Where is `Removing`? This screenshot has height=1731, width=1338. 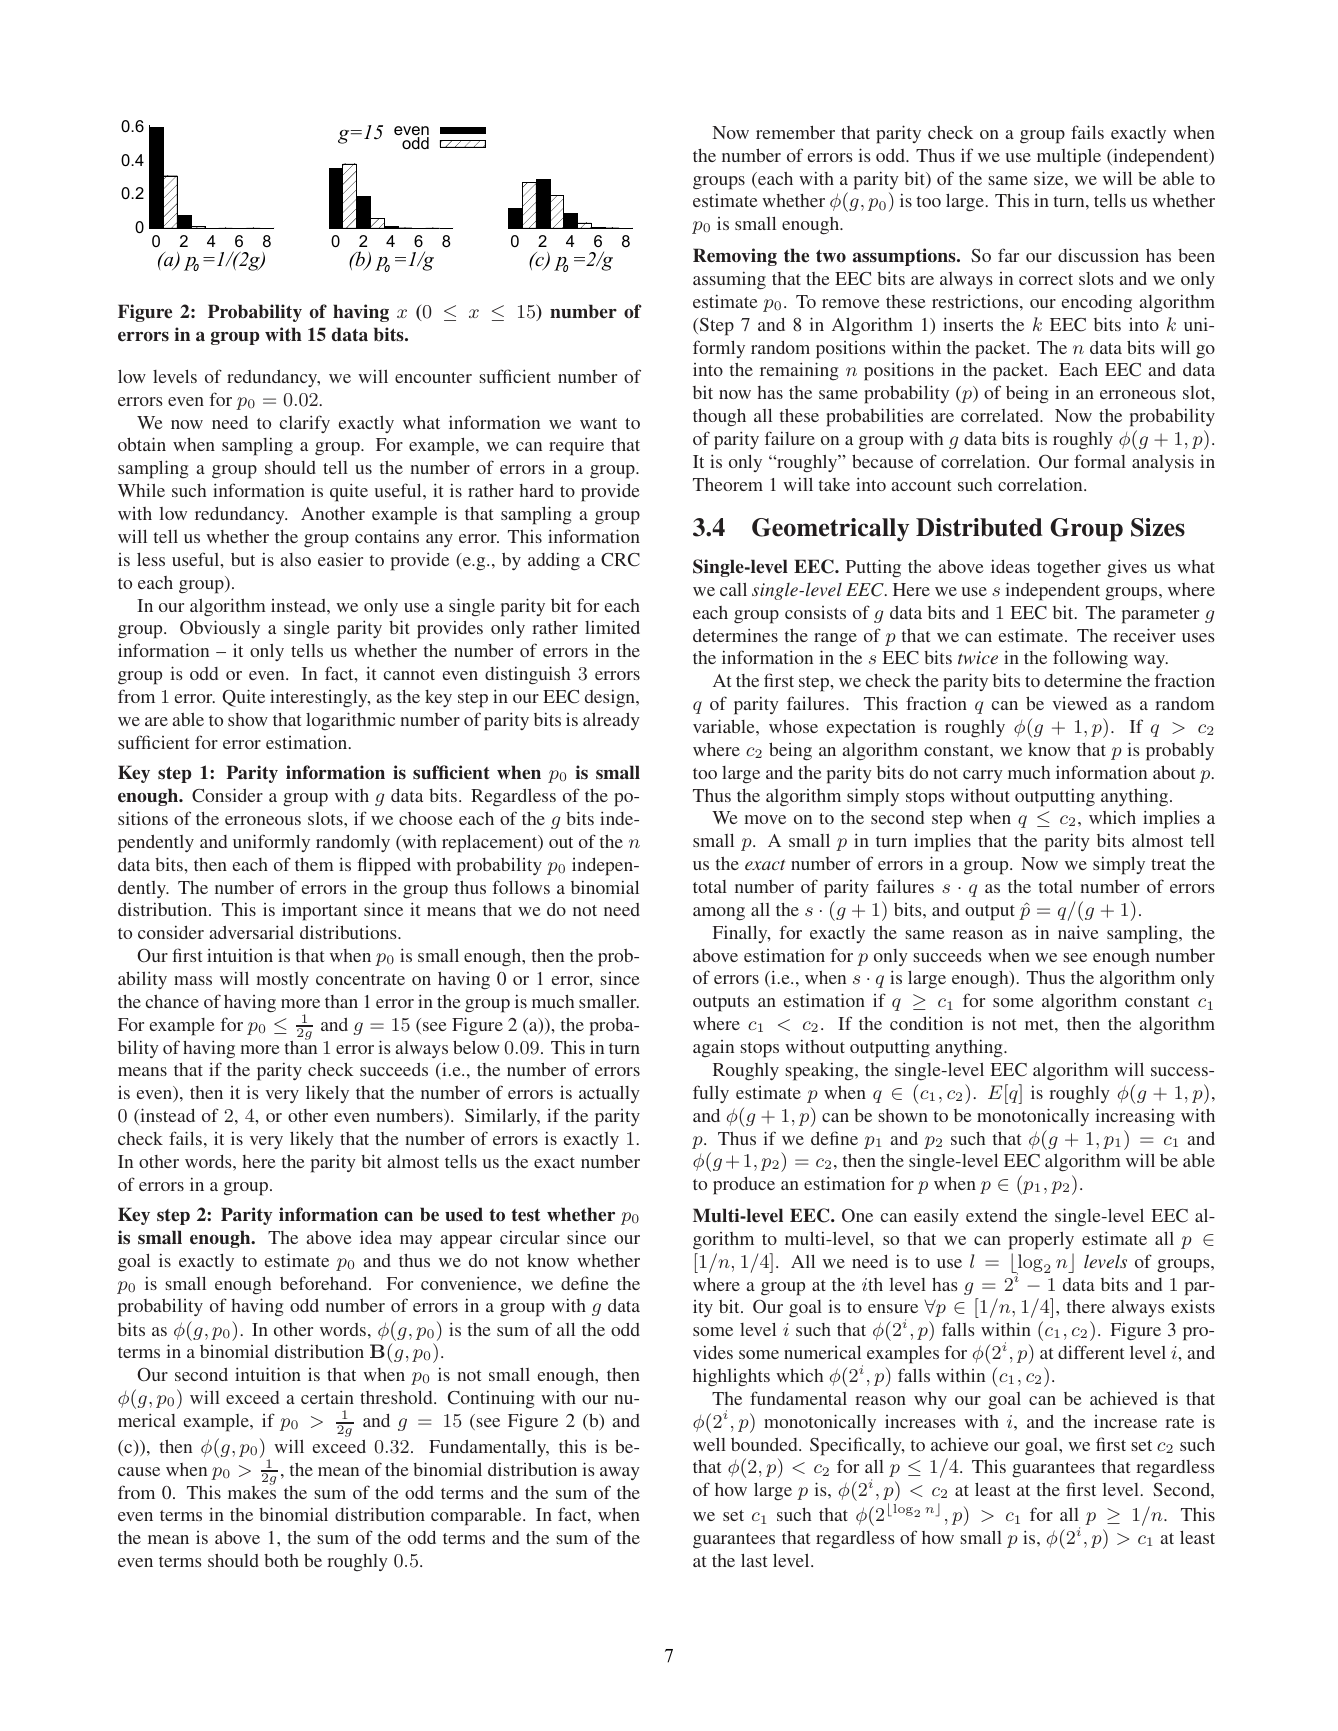 Removing is located at coordinates (735, 257).
